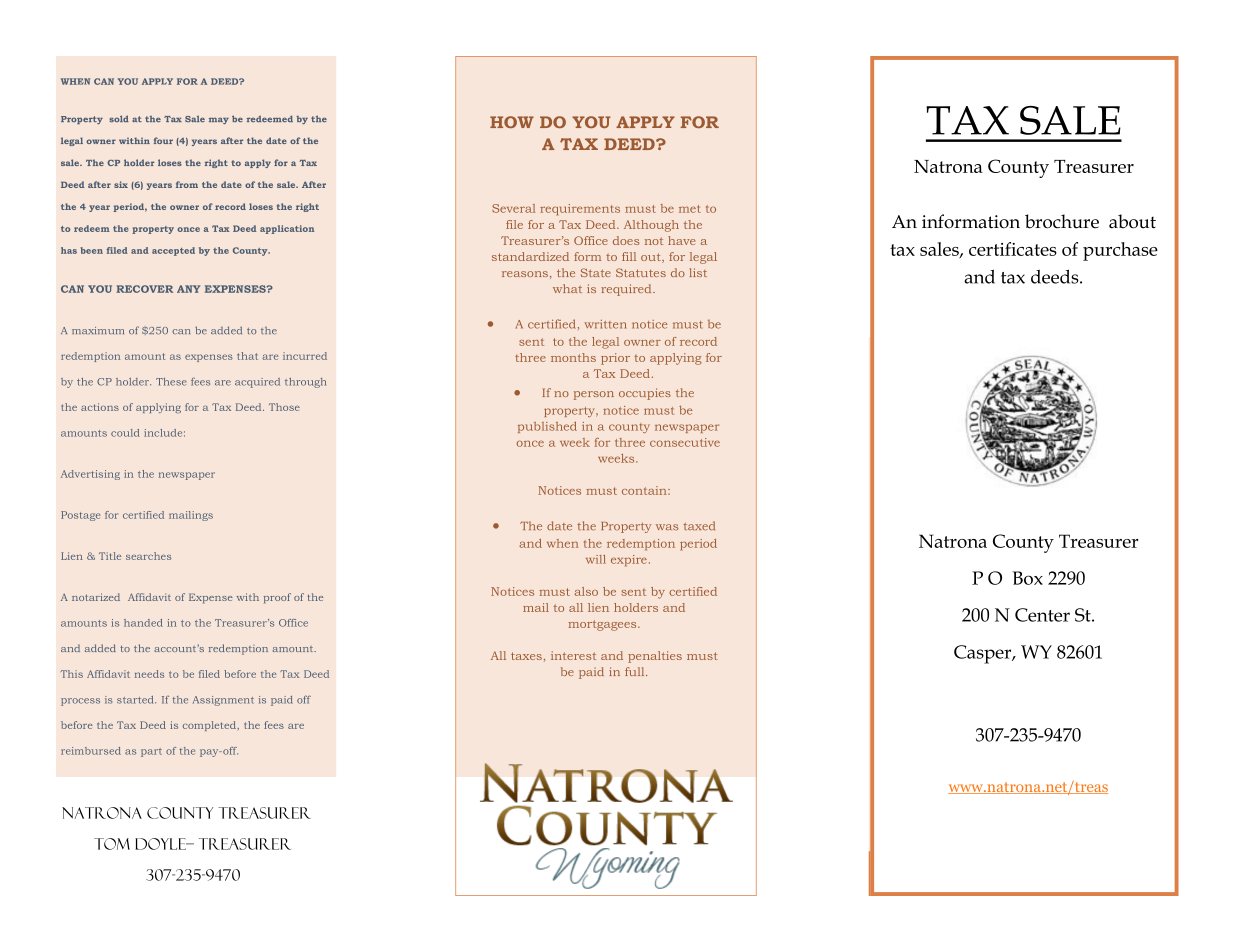 The width and height of the document is (1233, 952). What do you see at coordinates (161, 844) in the document?
I see `Doyle` at bounding box center [161, 844].
